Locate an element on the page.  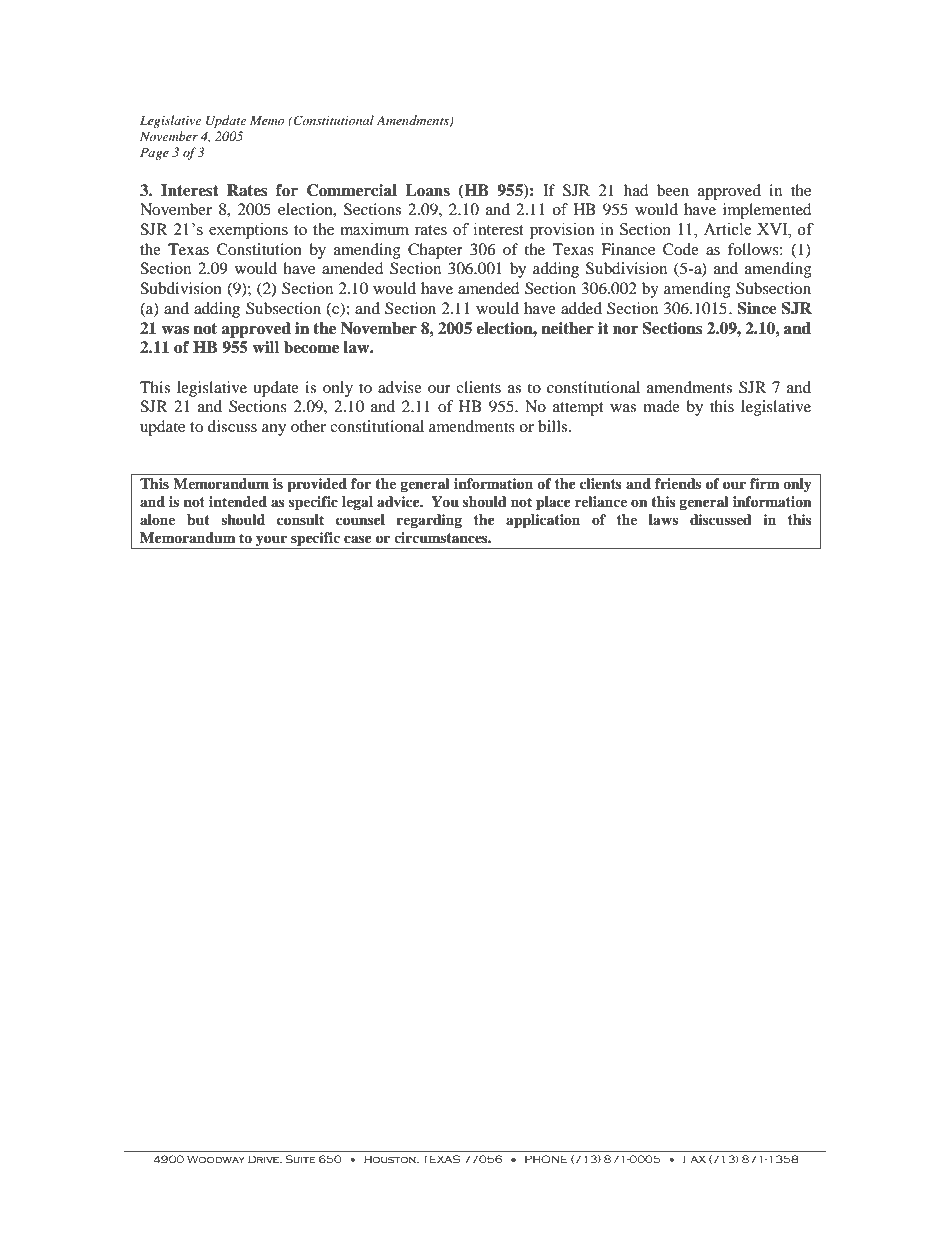
Loans is located at coordinates (427, 190).
